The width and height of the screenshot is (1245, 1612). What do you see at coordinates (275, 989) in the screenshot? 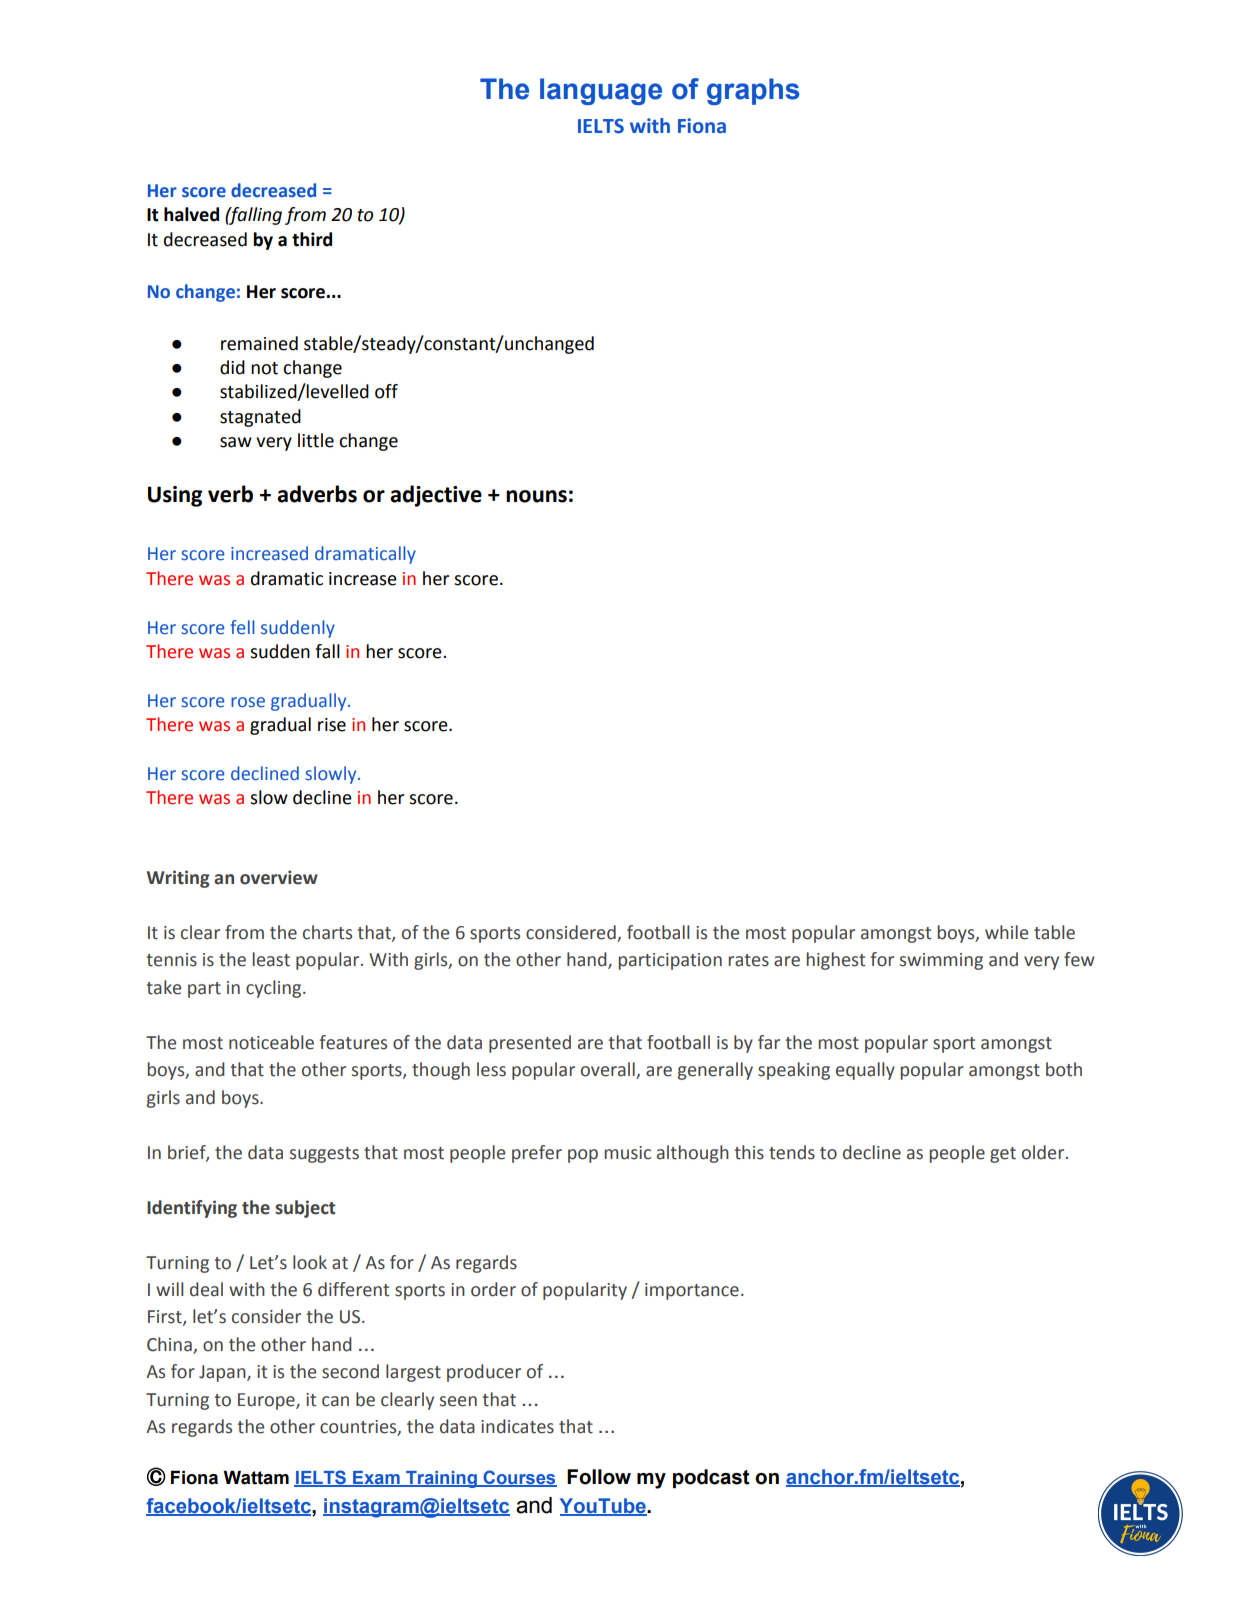
I see `cycling` at bounding box center [275, 989].
